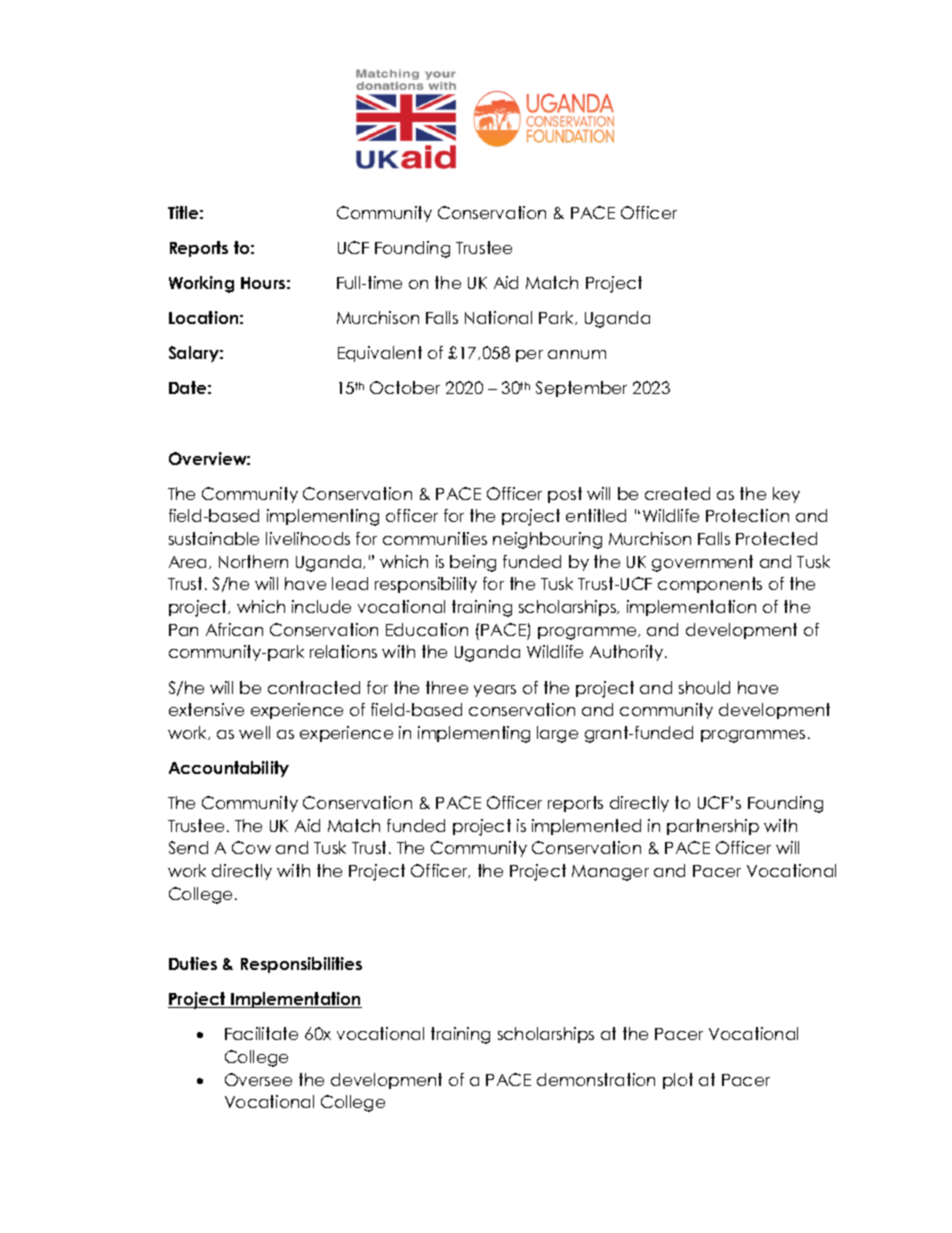 This page has height=1233, width=952. What do you see at coordinates (713, 827) in the page?
I see `partnership` at bounding box center [713, 827].
